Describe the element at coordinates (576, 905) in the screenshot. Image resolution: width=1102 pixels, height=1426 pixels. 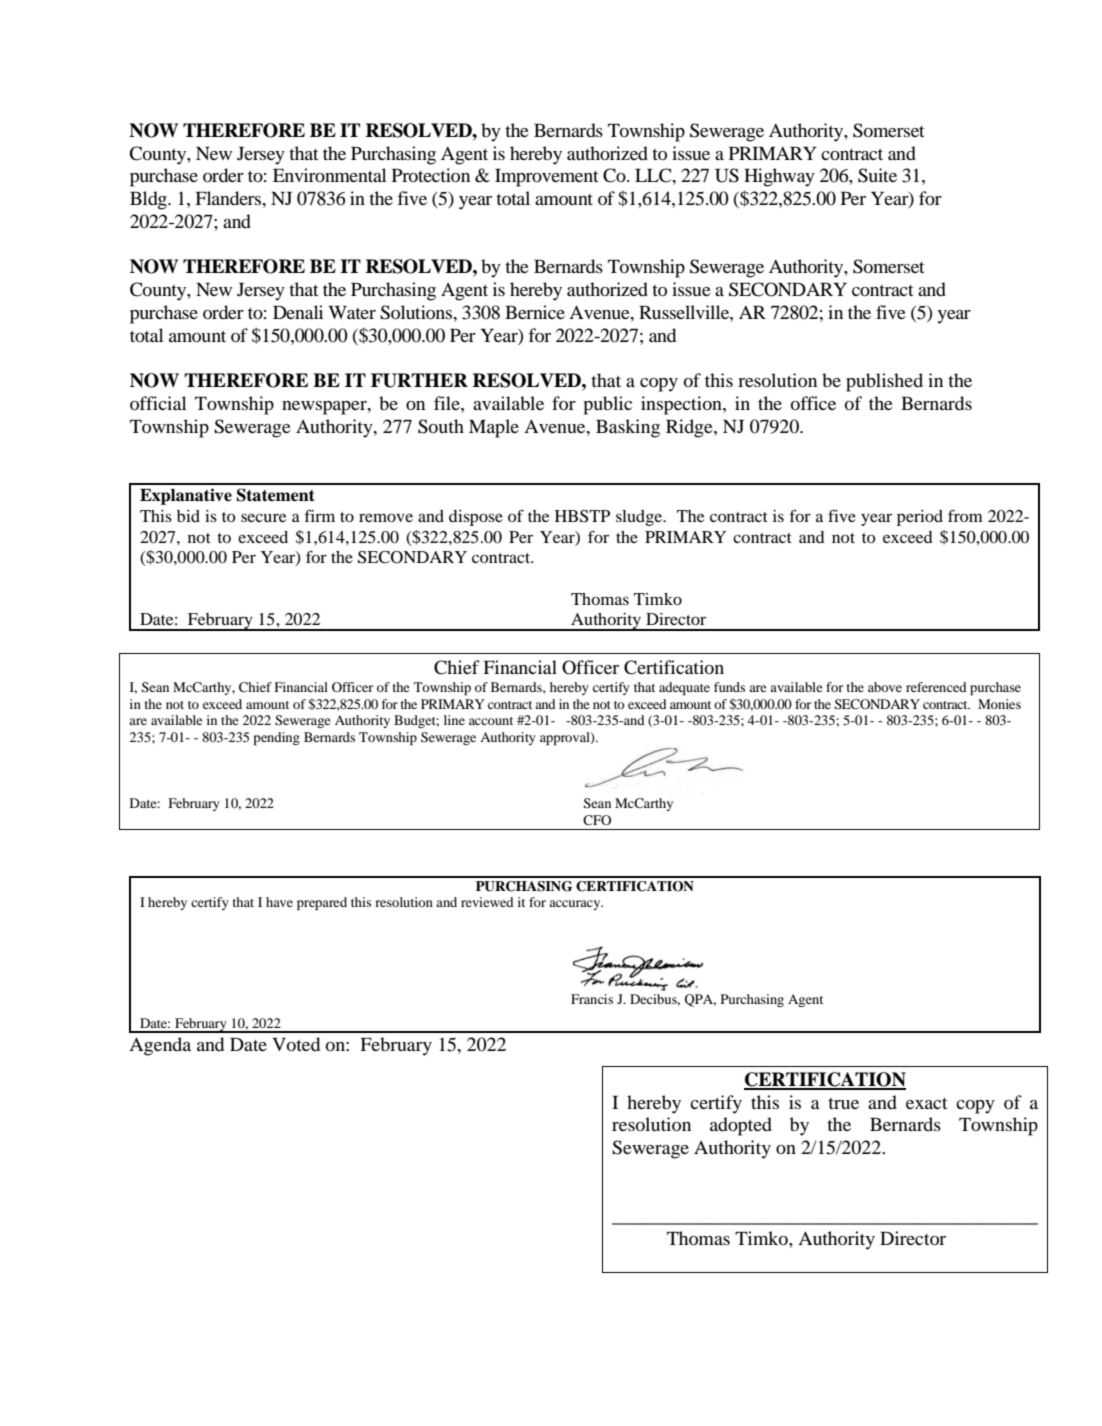
I see `accuracy` at that location.
